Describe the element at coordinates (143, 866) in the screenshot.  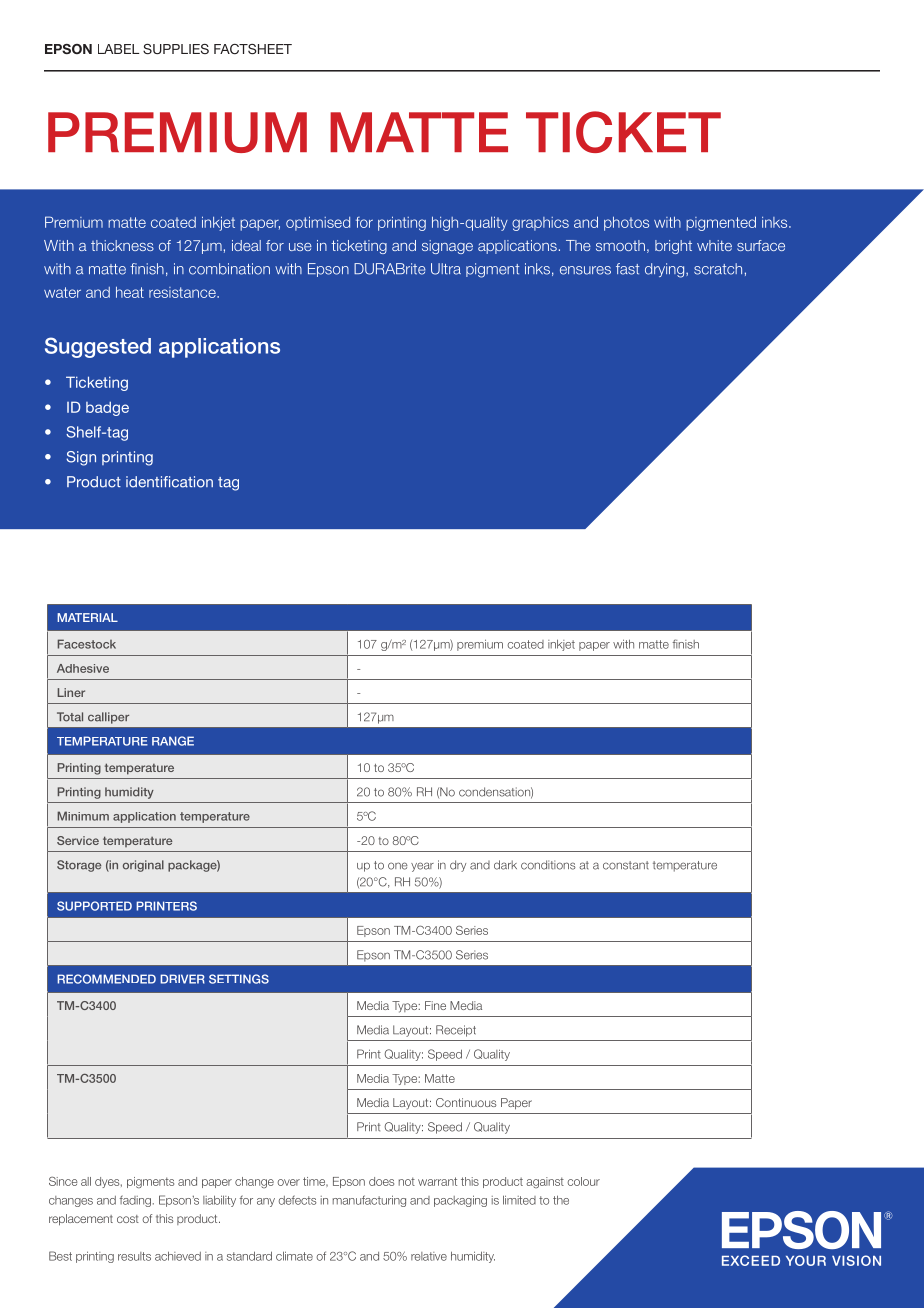
I see `original` at that location.
